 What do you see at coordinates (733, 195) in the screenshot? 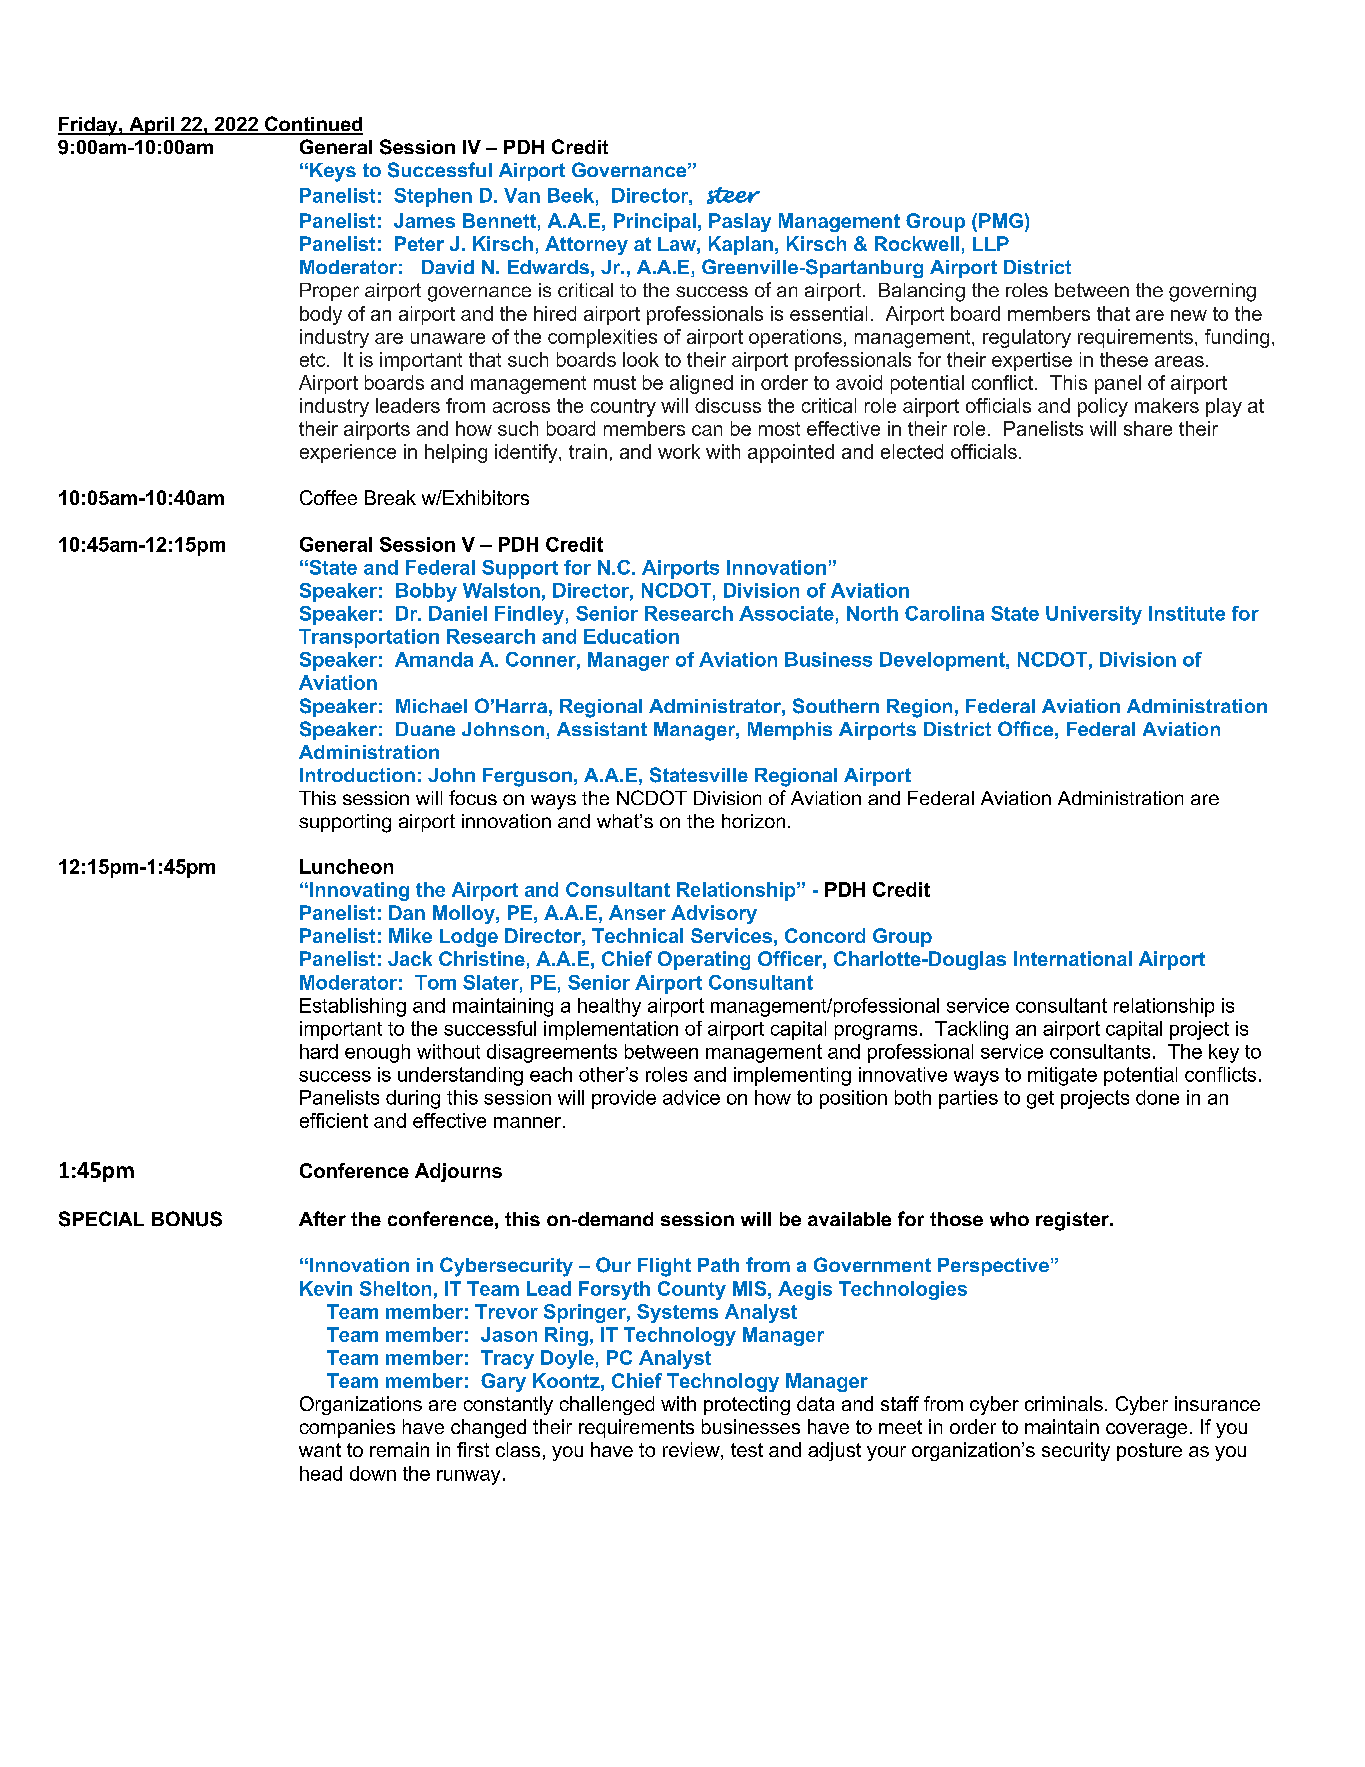
I see `steer` at bounding box center [733, 195].
